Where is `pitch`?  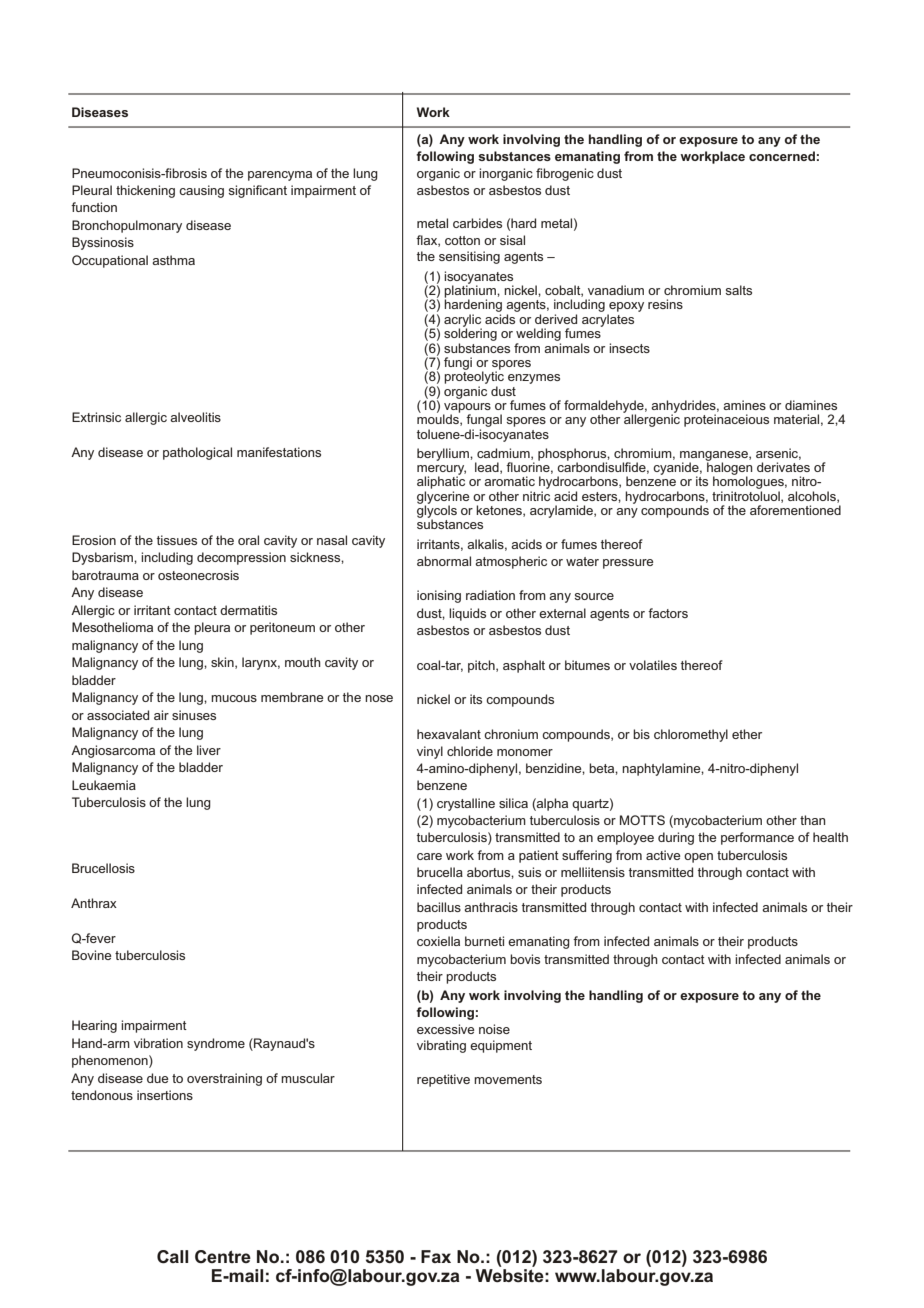
pitch is located at coordinates (482, 666).
